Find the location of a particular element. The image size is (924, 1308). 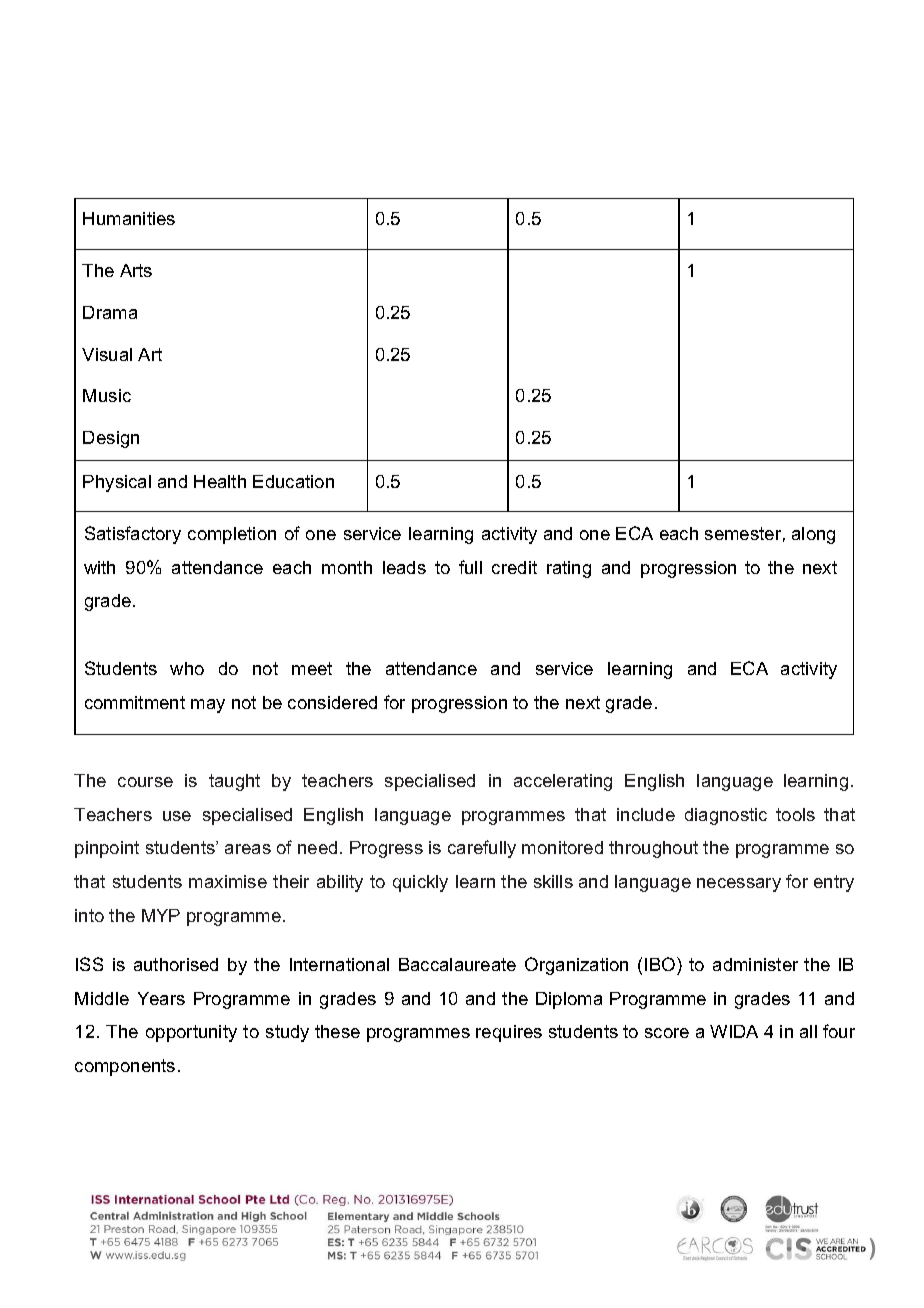

Humanities is located at coordinates (129, 218).
